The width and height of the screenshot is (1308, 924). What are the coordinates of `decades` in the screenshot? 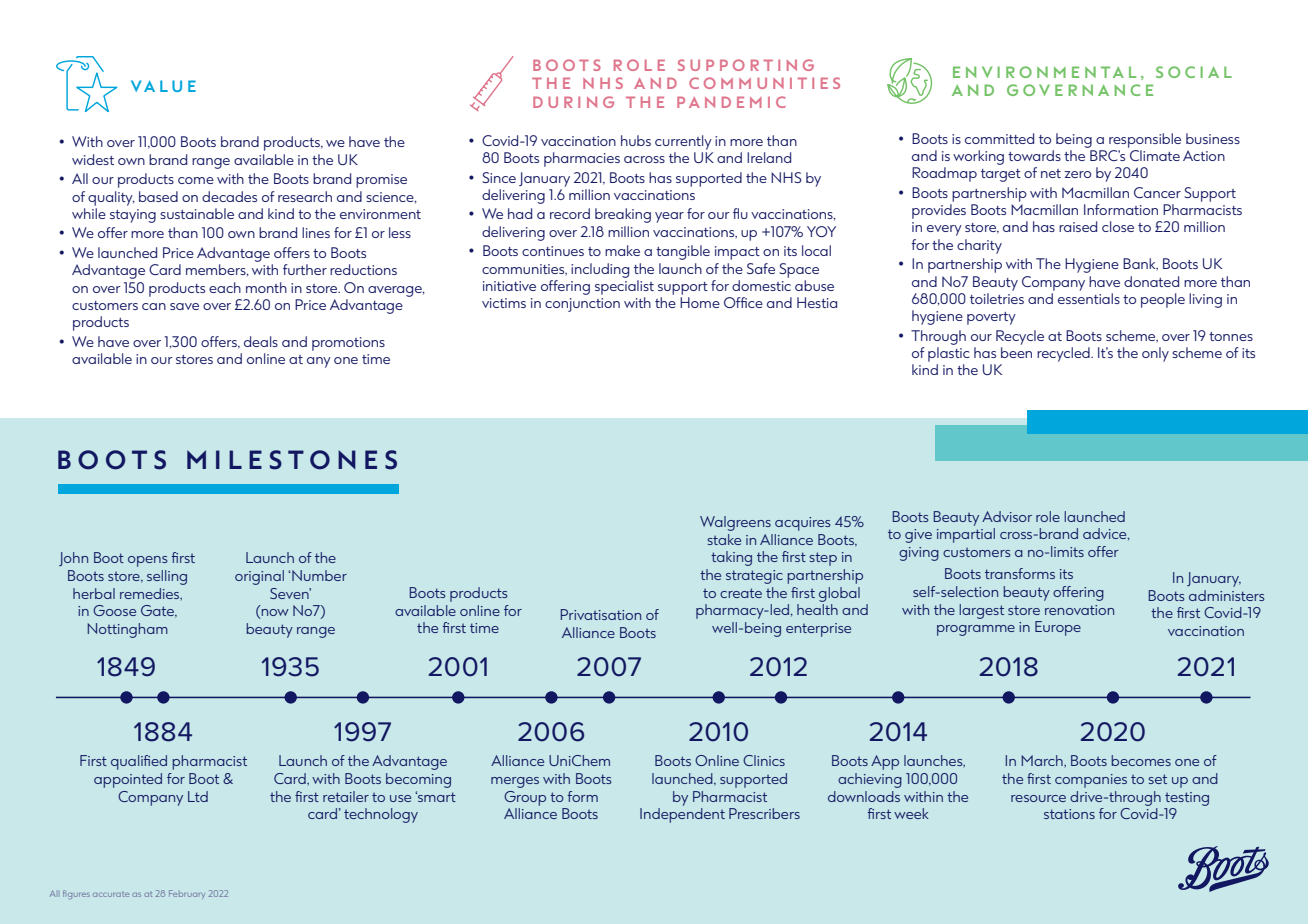 It's located at (229, 196).
